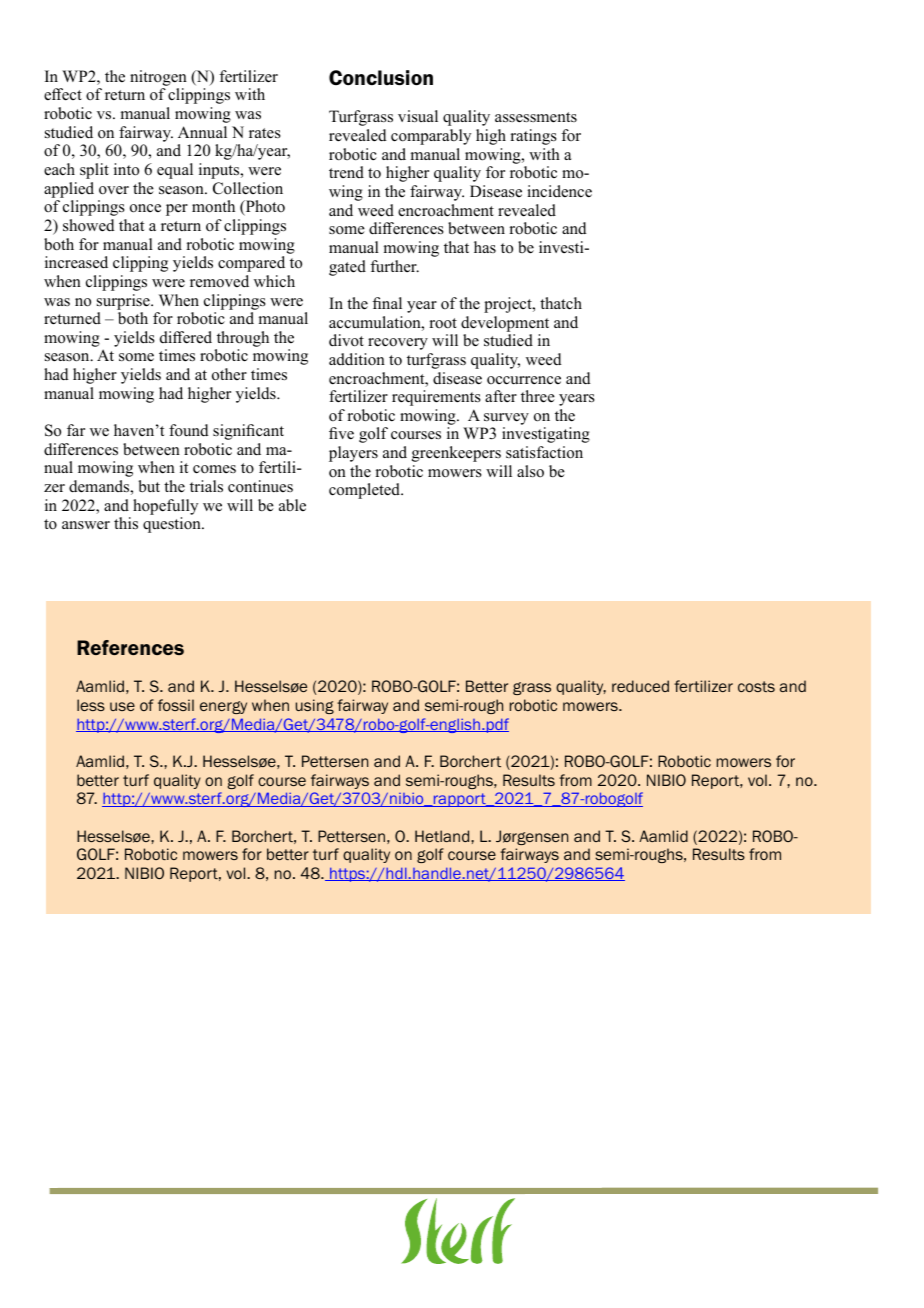  What do you see at coordinates (158, 78) in the document?
I see `nitrogen` at bounding box center [158, 78].
